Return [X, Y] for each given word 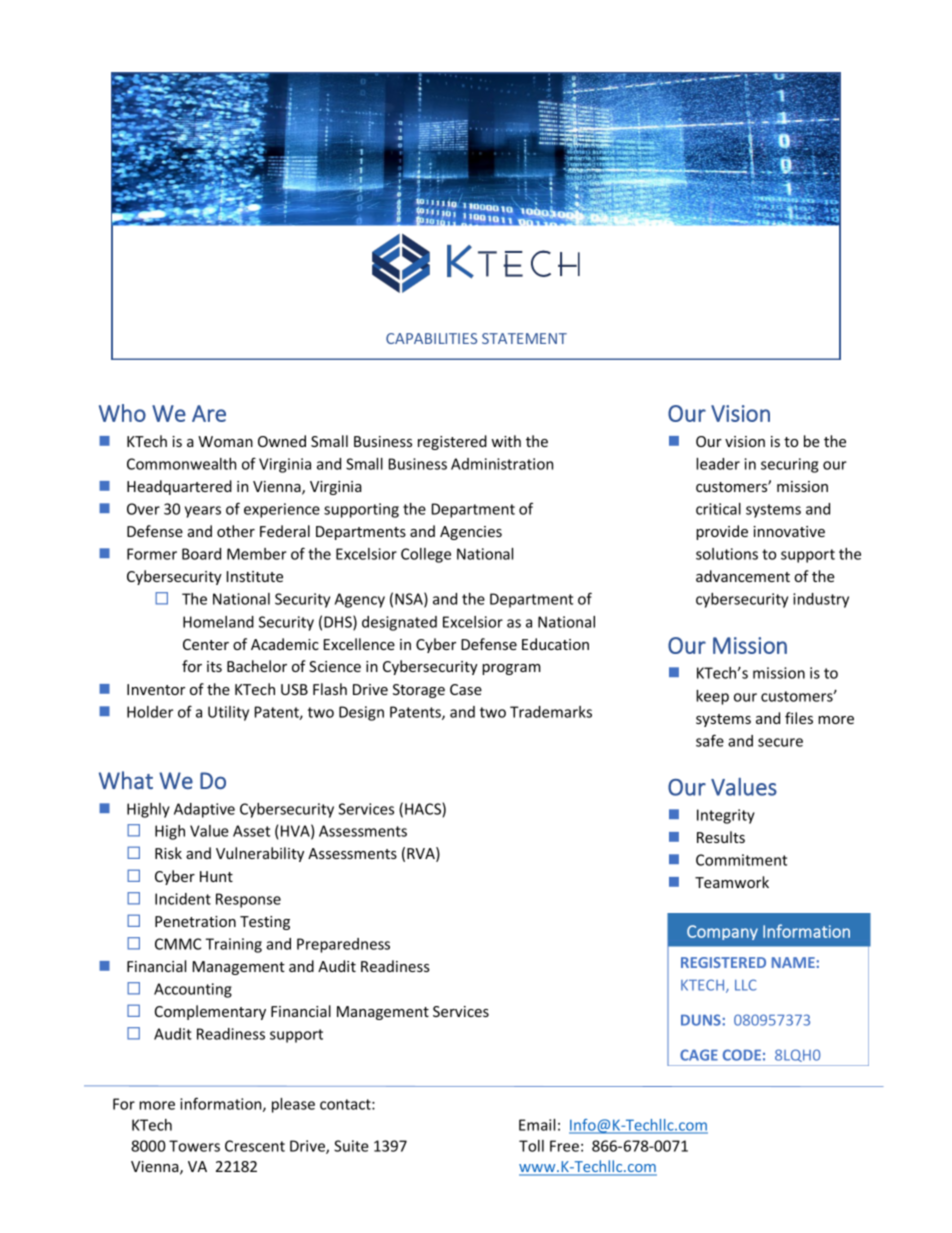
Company [722, 932]
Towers [194, 1146]
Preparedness [343, 945]
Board [201, 554]
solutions [727, 554]
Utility [228, 713]
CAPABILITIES [431, 338]
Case [466, 689]
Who [122, 413]
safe [710, 740]
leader [718, 464]
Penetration [195, 921]
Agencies [471, 533]
